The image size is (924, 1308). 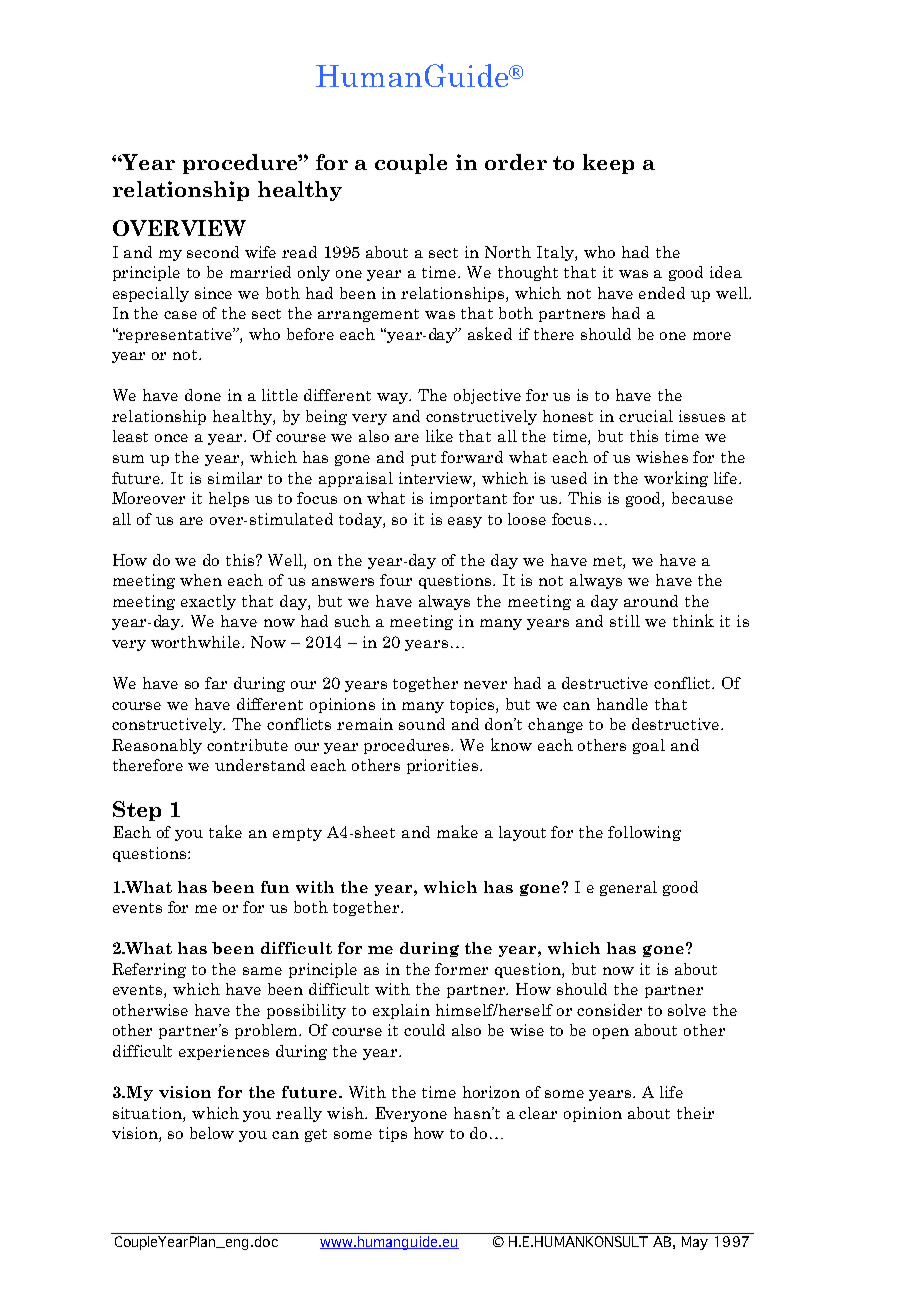 What do you see at coordinates (229, 499) in the document?
I see `helps` at bounding box center [229, 499].
